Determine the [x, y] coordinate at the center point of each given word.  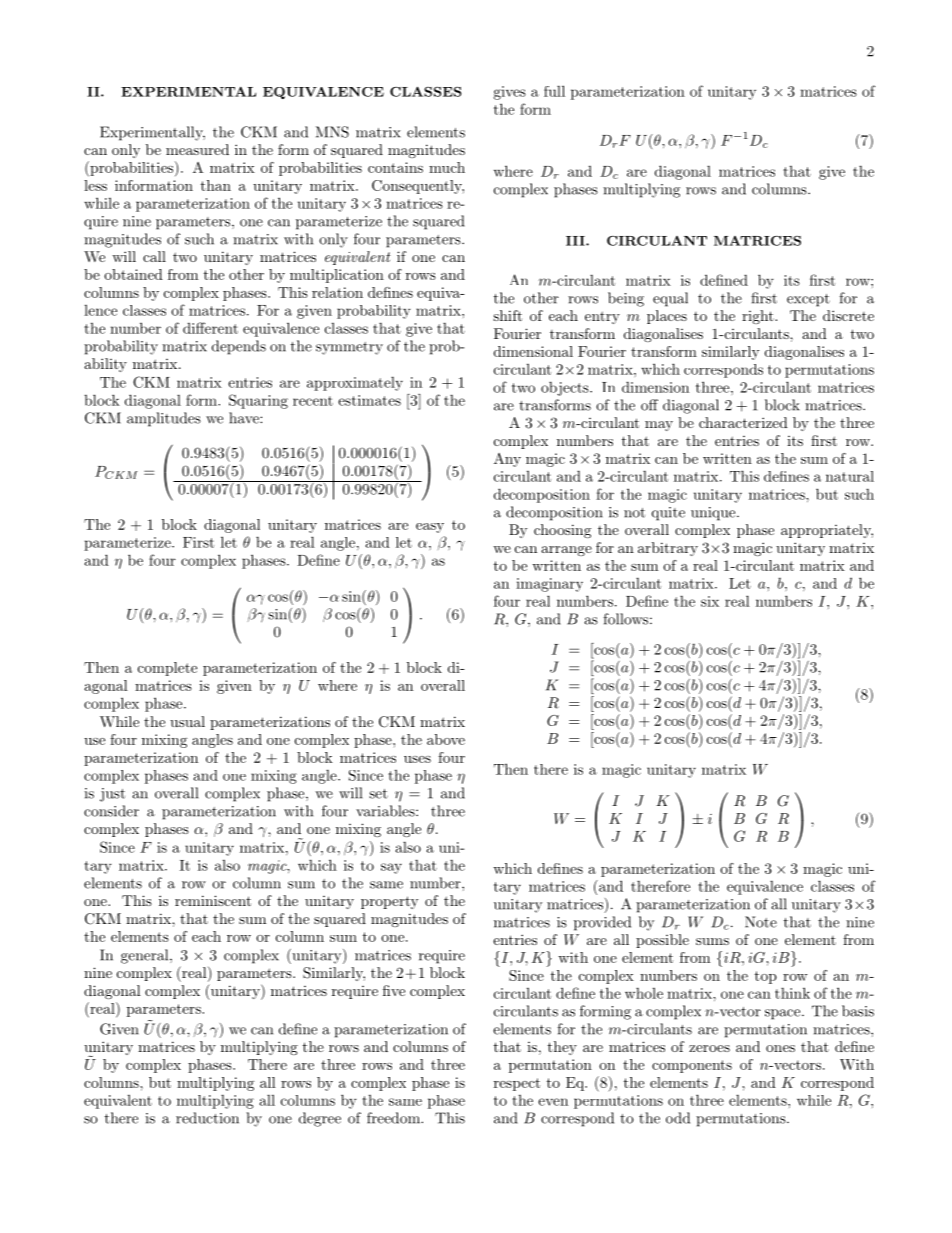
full [554, 91]
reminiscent [213, 900]
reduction [207, 1118]
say [391, 868]
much [447, 167]
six [710, 601]
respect [517, 1084]
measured [197, 149]
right [759, 317]
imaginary [549, 585]
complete [167, 669]
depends [239, 347]
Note [761, 922]
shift [507, 315]
